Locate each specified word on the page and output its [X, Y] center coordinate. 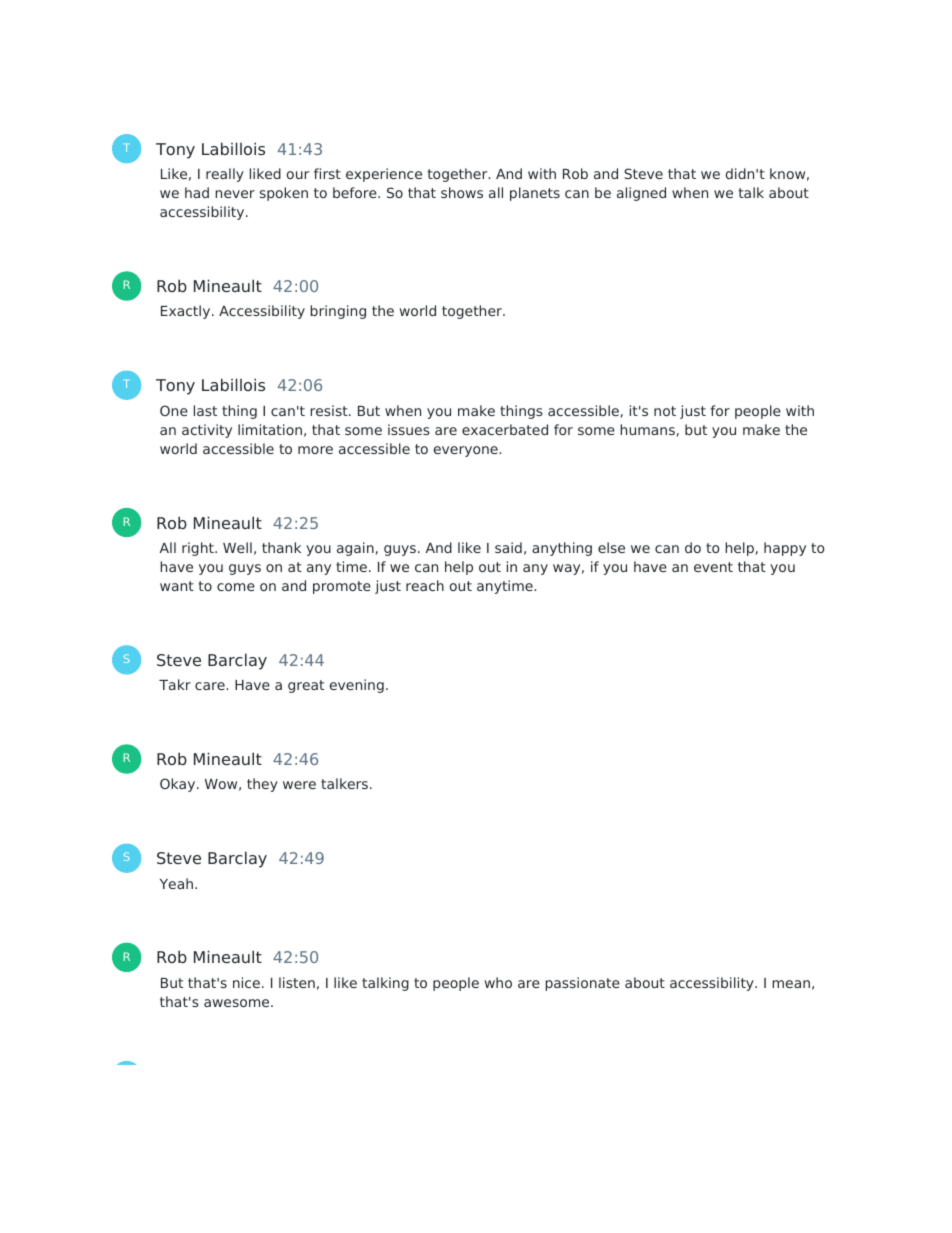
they [262, 785]
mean [791, 984]
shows [462, 192]
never [235, 194]
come [236, 587]
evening [357, 686]
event [713, 567]
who [498, 982]
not [665, 411]
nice [246, 982]
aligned [641, 194]
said [508, 547]
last [205, 410]
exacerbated [505, 429]
